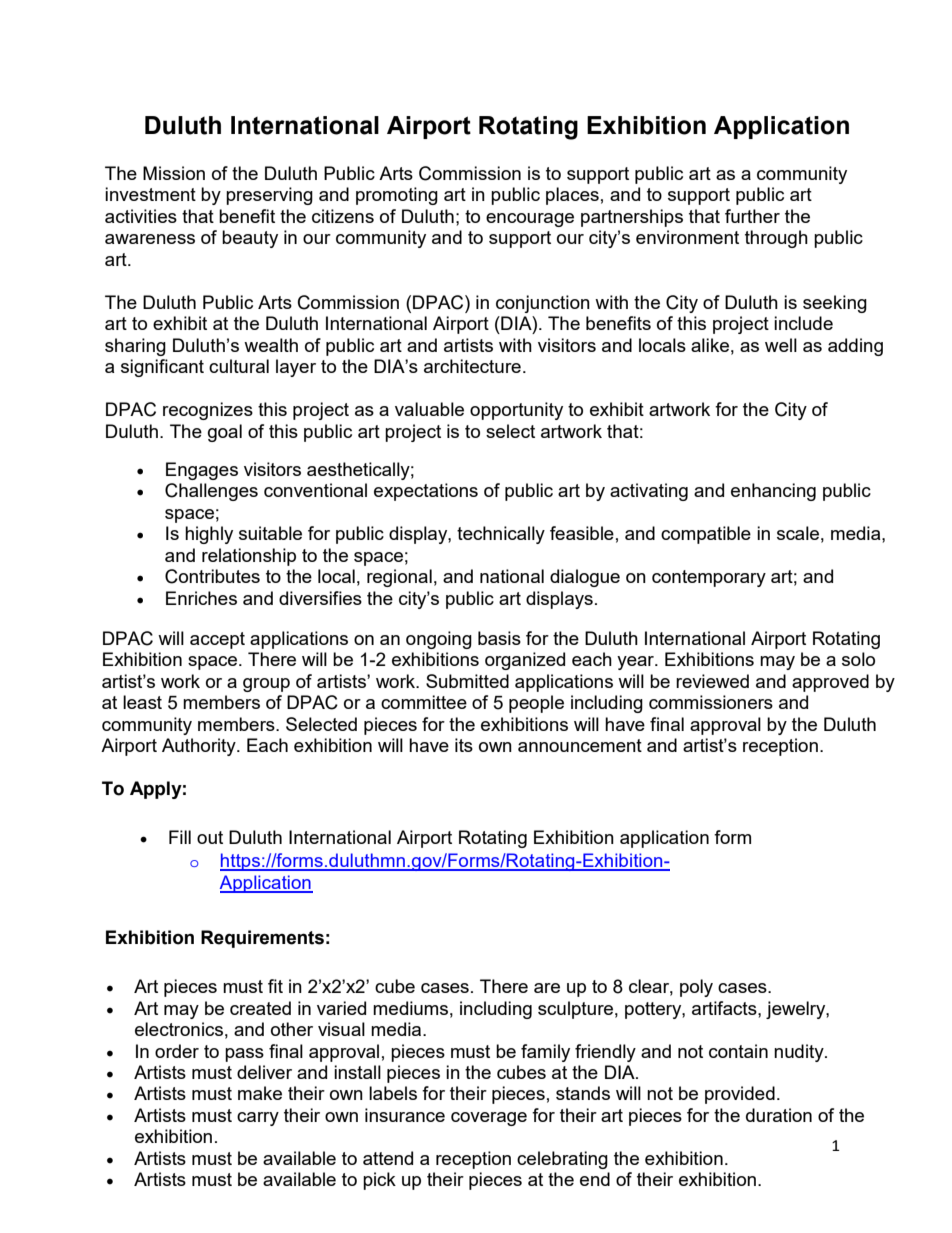 The width and height of the screenshot is (952, 1233). What do you see at coordinates (262, 939) in the screenshot?
I see `Requirements` at bounding box center [262, 939].
